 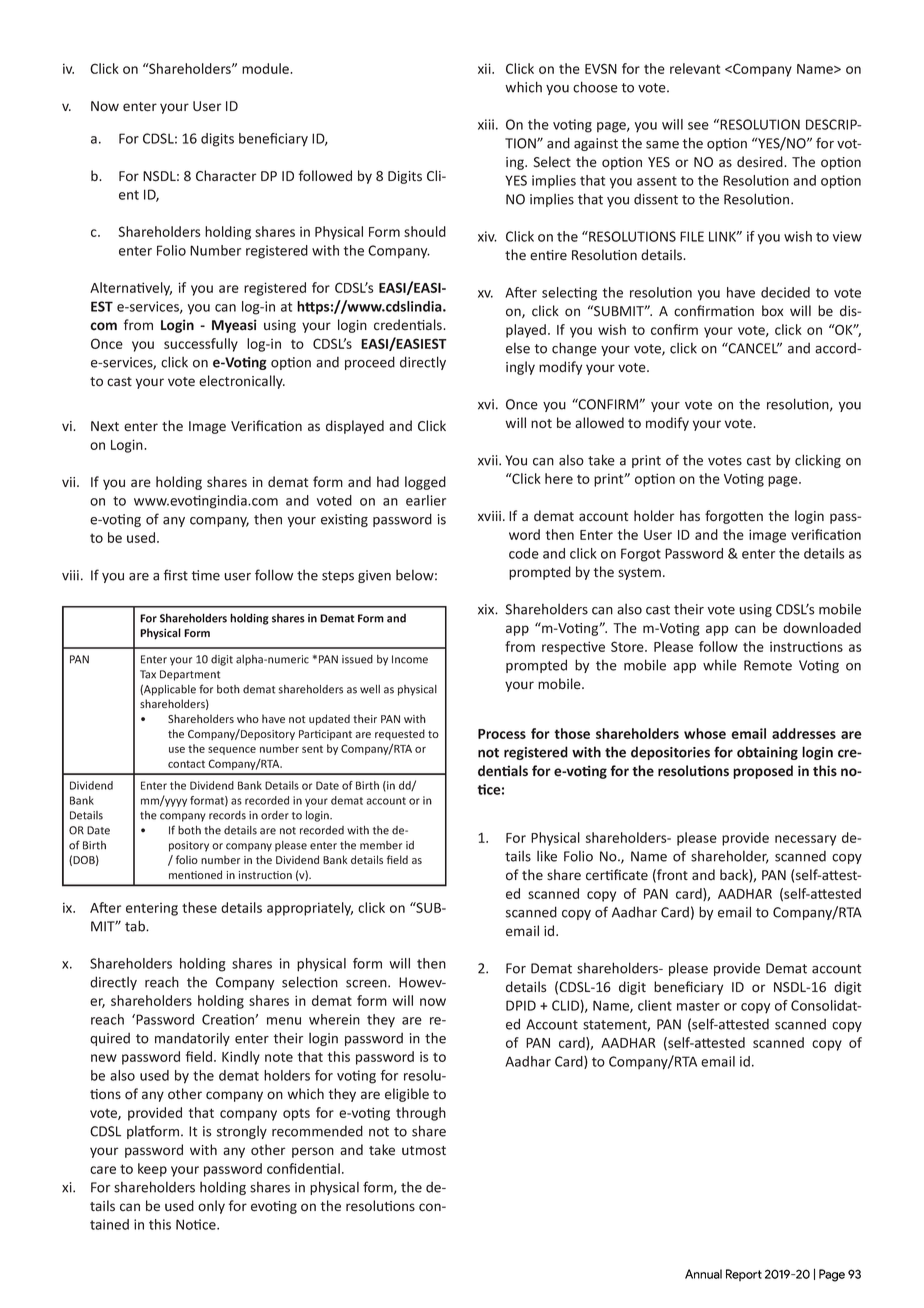 What do you see at coordinates (410, 659) in the screenshot?
I see `Income` at bounding box center [410, 659].
